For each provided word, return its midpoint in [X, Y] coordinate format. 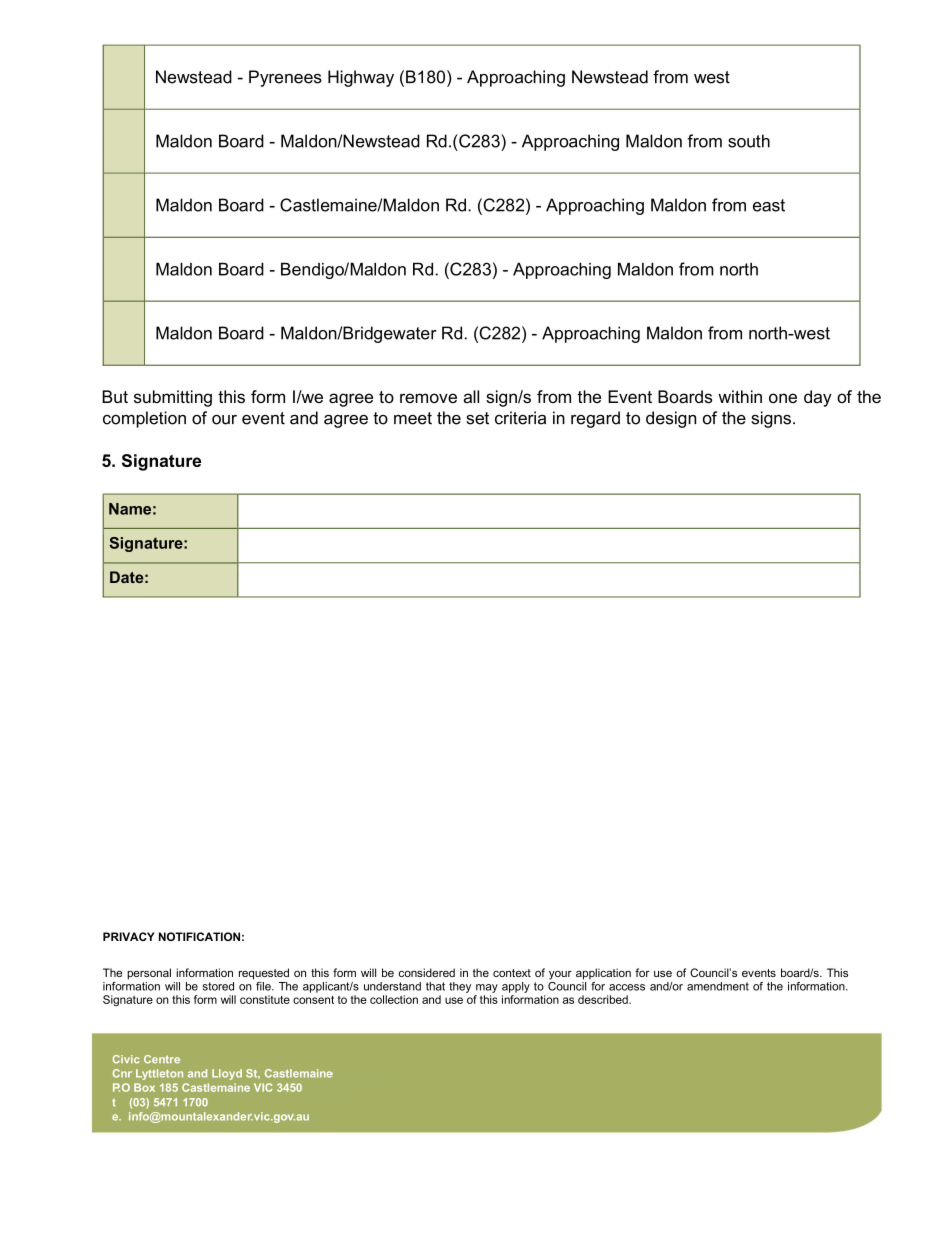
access [627, 987]
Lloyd [227, 1074]
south [749, 141]
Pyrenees [285, 78]
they [460, 987]
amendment [718, 986]
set [477, 418]
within [740, 396]
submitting [173, 398]
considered [427, 972]
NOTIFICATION [199, 936]
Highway [361, 78]
